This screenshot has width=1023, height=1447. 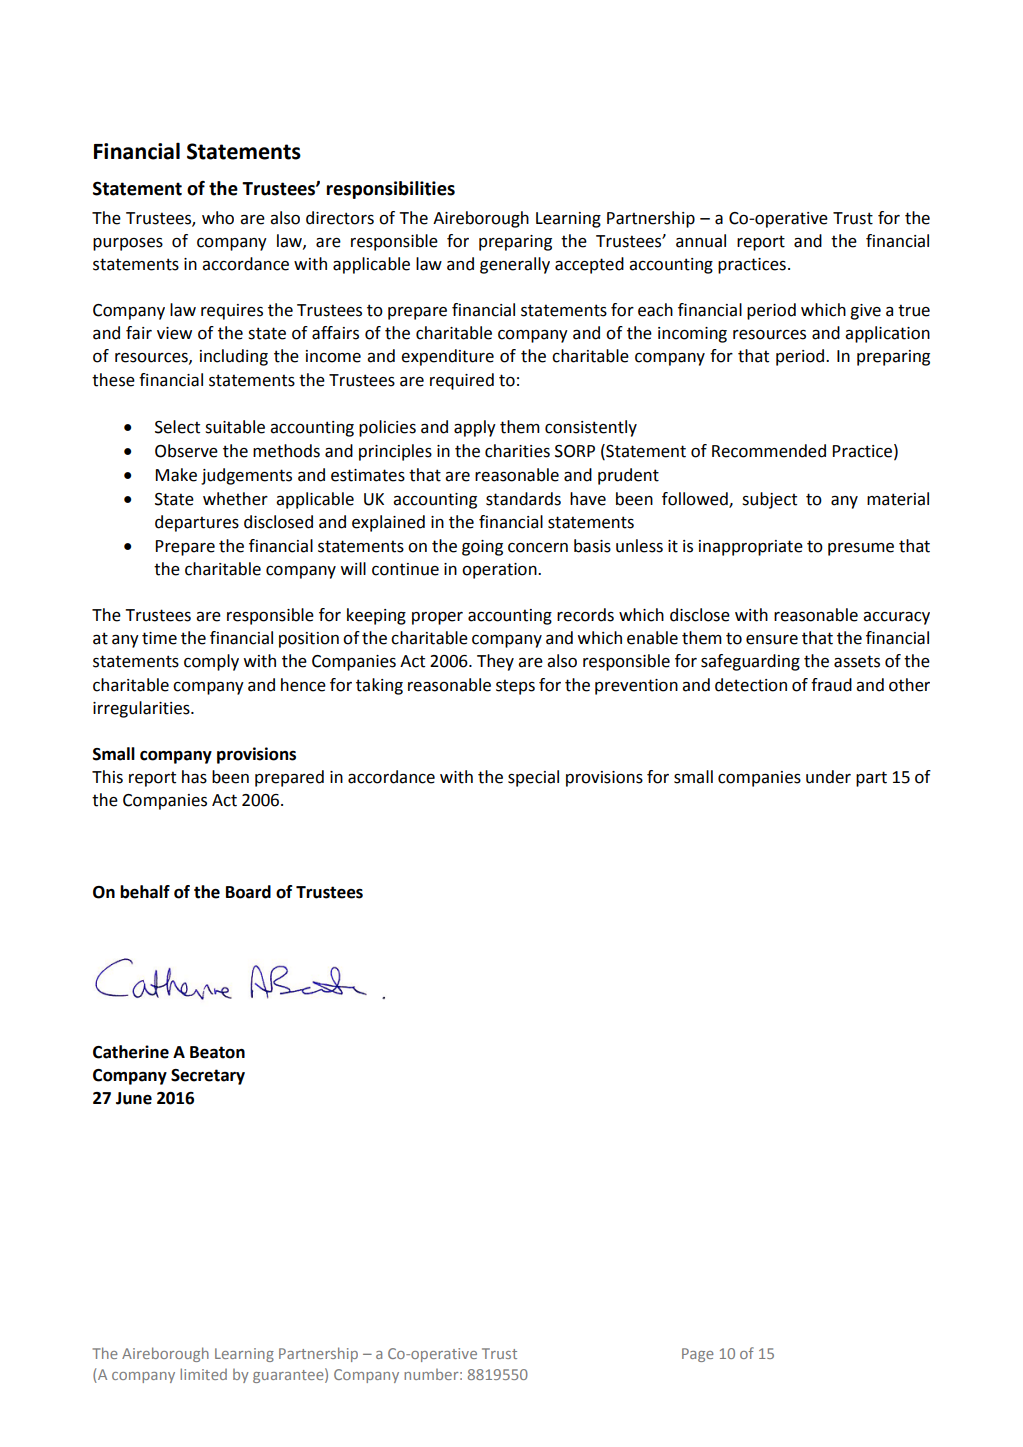 What do you see at coordinates (218, 218) in the screenshot?
I see `who` at bounding box center [218, 218].
